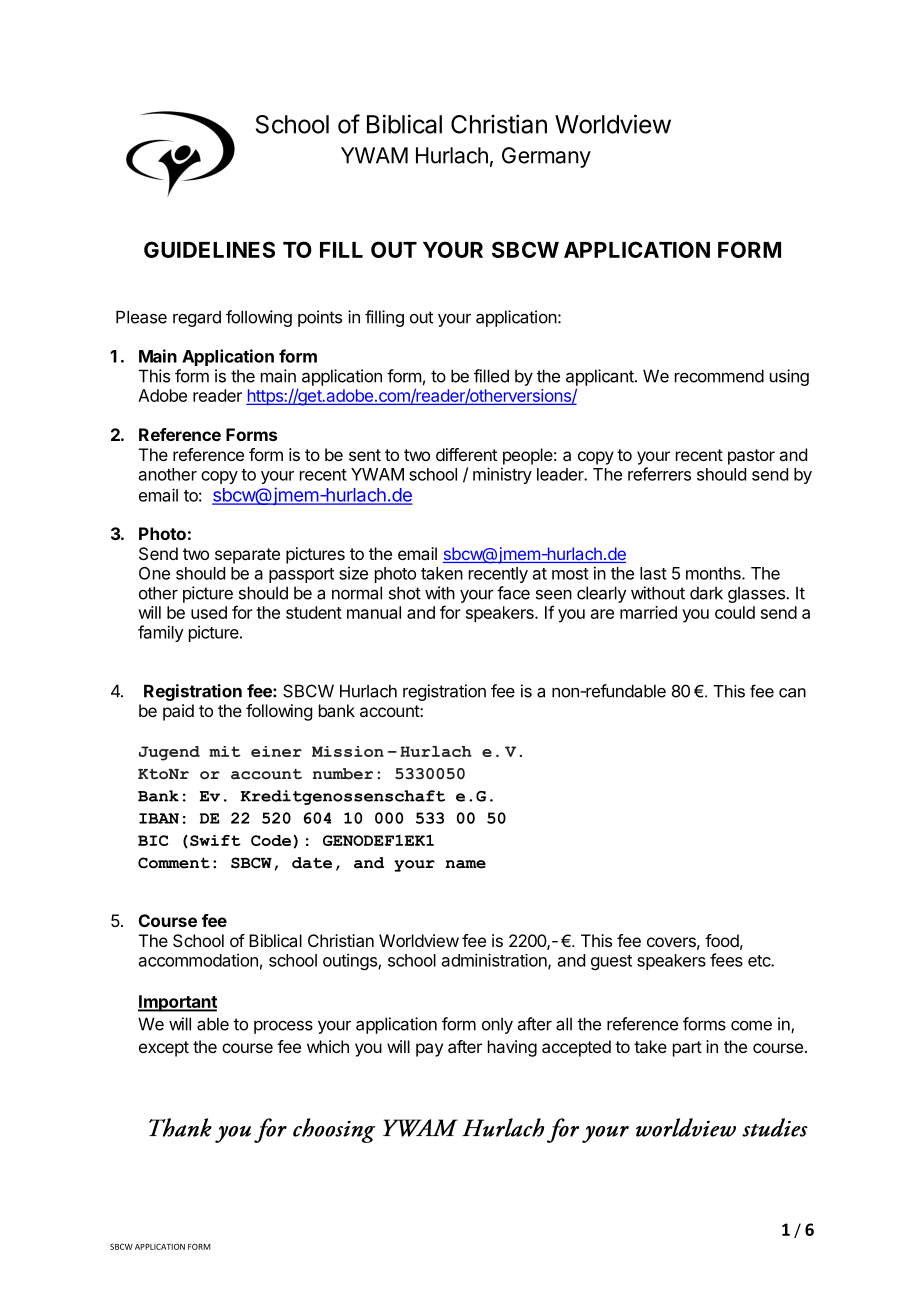 This screenshot has width=924, height=1308. Describe the element at coordinates (177, 1003) in the screenshot. I see `Important` at that location.
